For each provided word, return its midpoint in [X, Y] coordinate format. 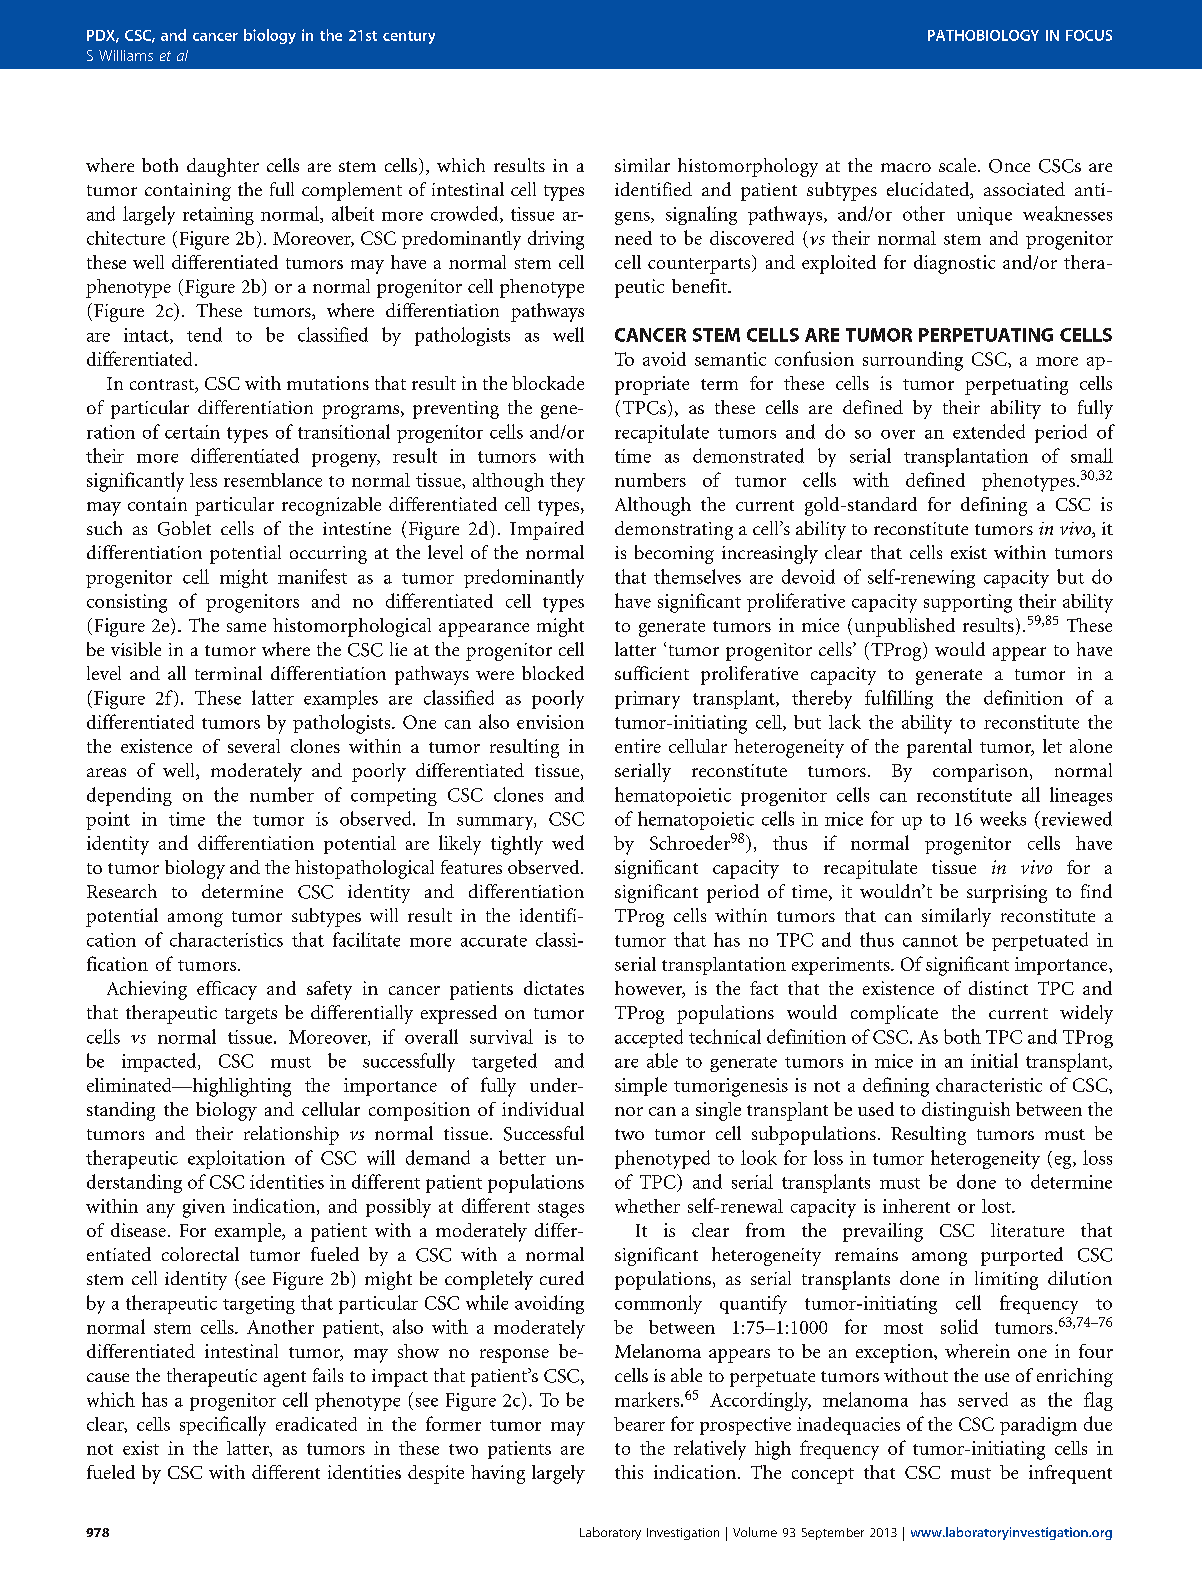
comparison [982, 773]
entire [638, 746]
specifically [223, 1426]
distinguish [966, 1111]
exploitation [236, 1159]
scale [957, 165]
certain [192, 432]
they [567, 482]
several [254, 746]
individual [543, 1109]
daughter [223, 167]
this [629, 1472]
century [409, 37]
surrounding [913, 361]
